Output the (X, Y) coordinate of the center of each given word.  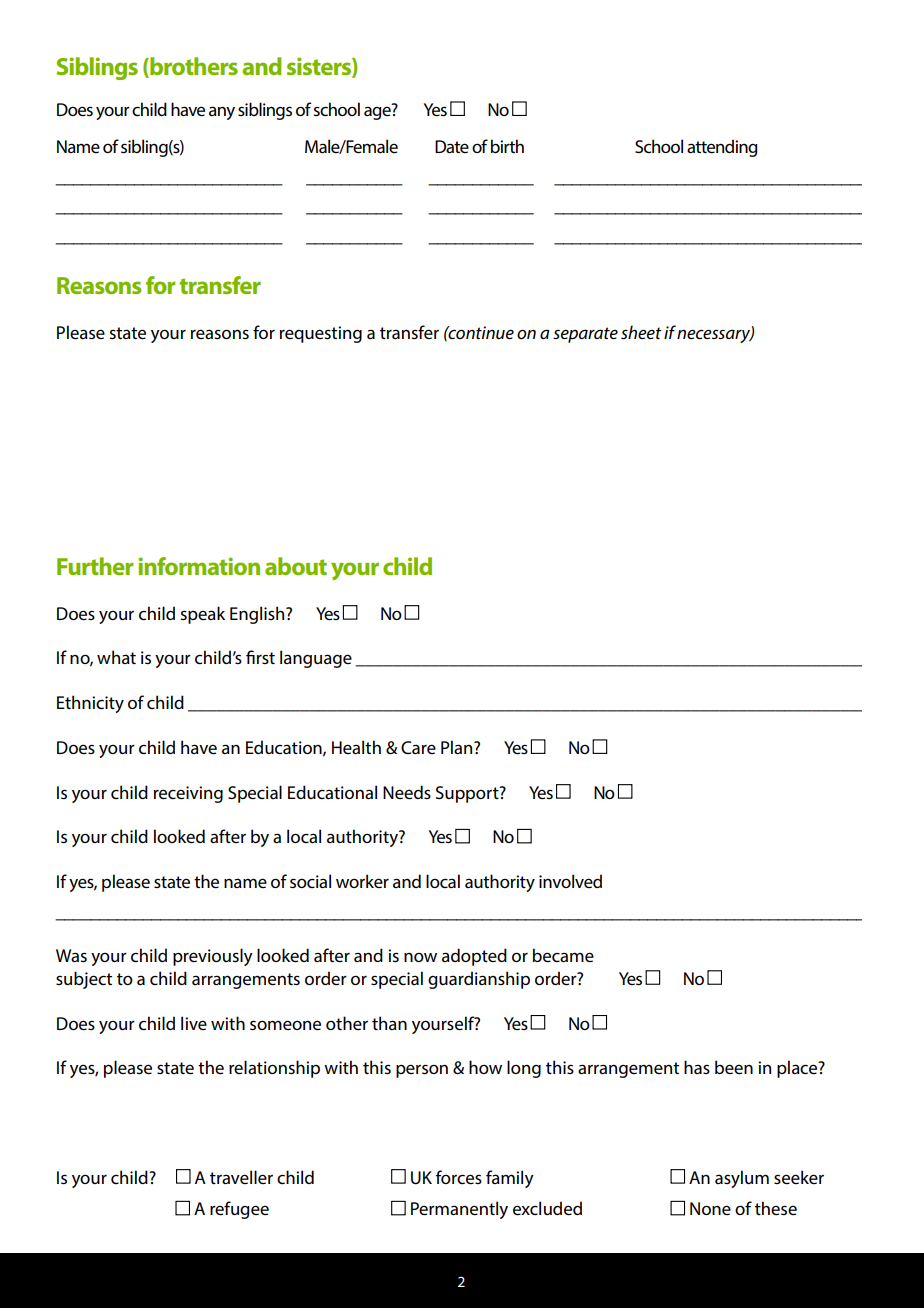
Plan (458, 747)
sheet (641, 332)
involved (570, 881)
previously (213, 957)
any (222, 113)
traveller (241, 1177)
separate (585, 335)
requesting (321, 334)
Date (452, 147)
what (116, 657)
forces (459, 1177)
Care (418, 747)
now (420, 957)
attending (722, 148)
